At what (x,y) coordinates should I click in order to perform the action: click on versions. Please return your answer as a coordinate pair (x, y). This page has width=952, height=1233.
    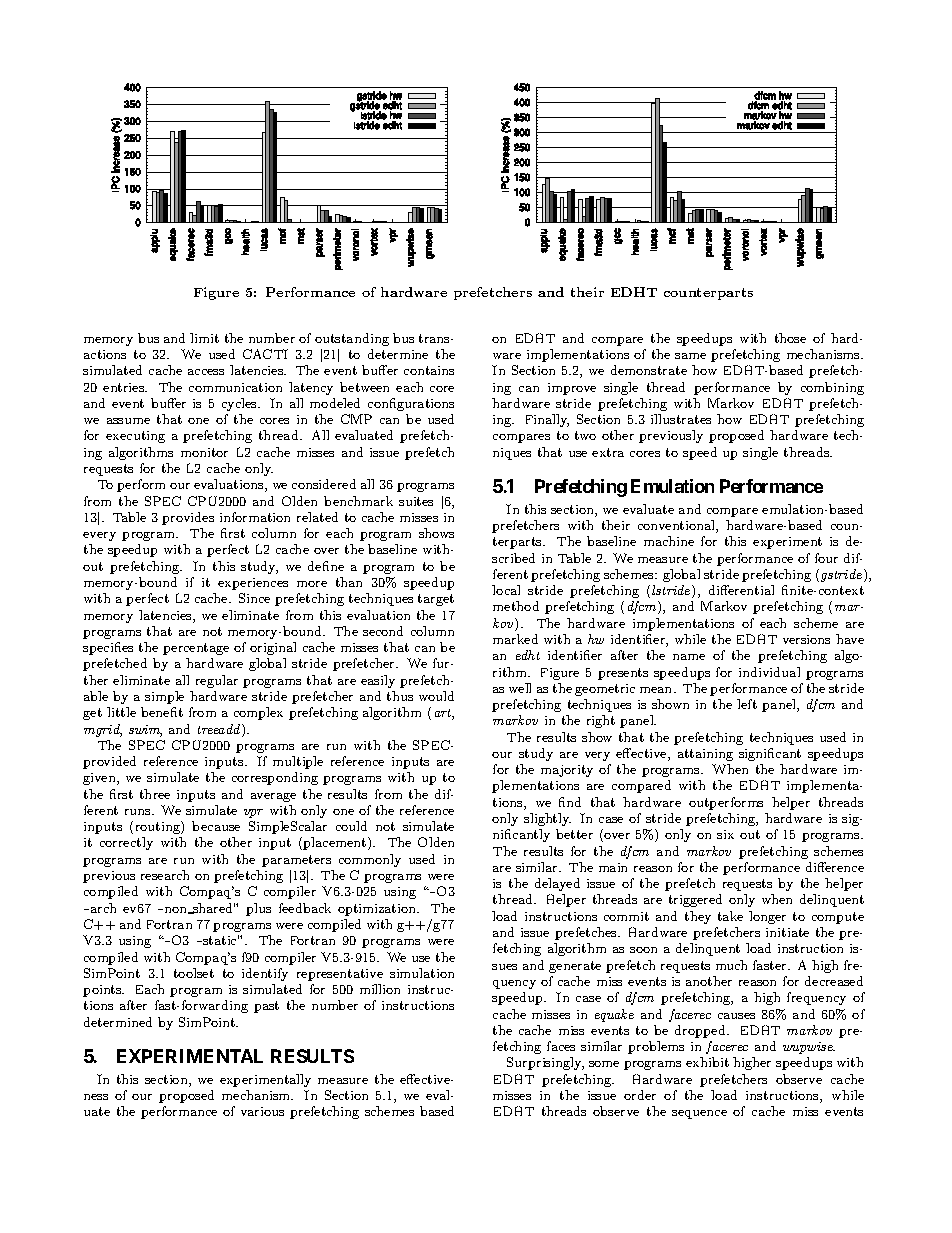
    Looking at the image, I should click on (806, 639).
